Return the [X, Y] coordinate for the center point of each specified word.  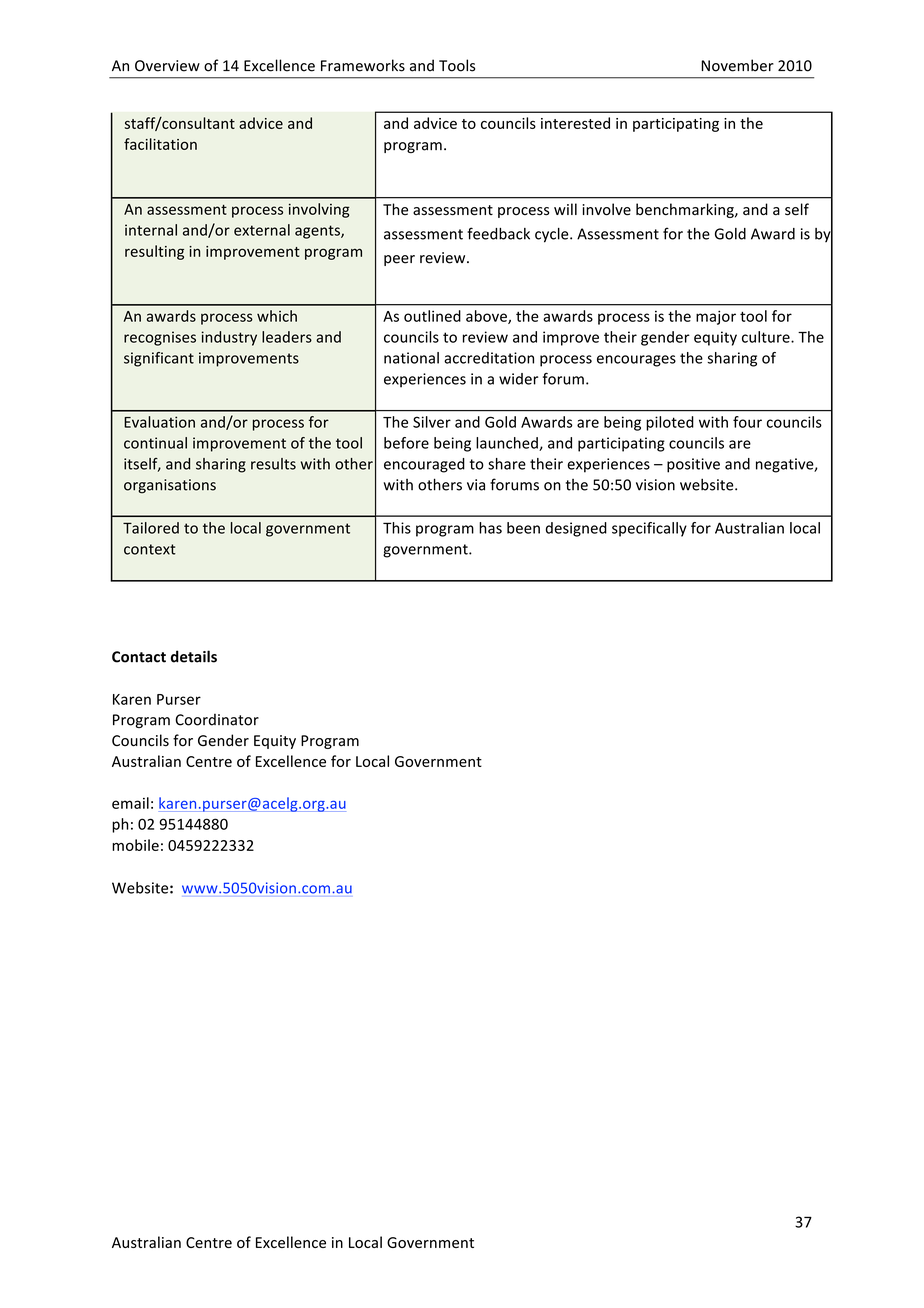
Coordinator [217, 720]
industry [229, 338]
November [737, 65]
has [490, 528]
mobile [135, 845]
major [716, 317]
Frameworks [363, 65]
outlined [432, 316]
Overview [167, 66]
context [150, 549]
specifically [649, 529]
